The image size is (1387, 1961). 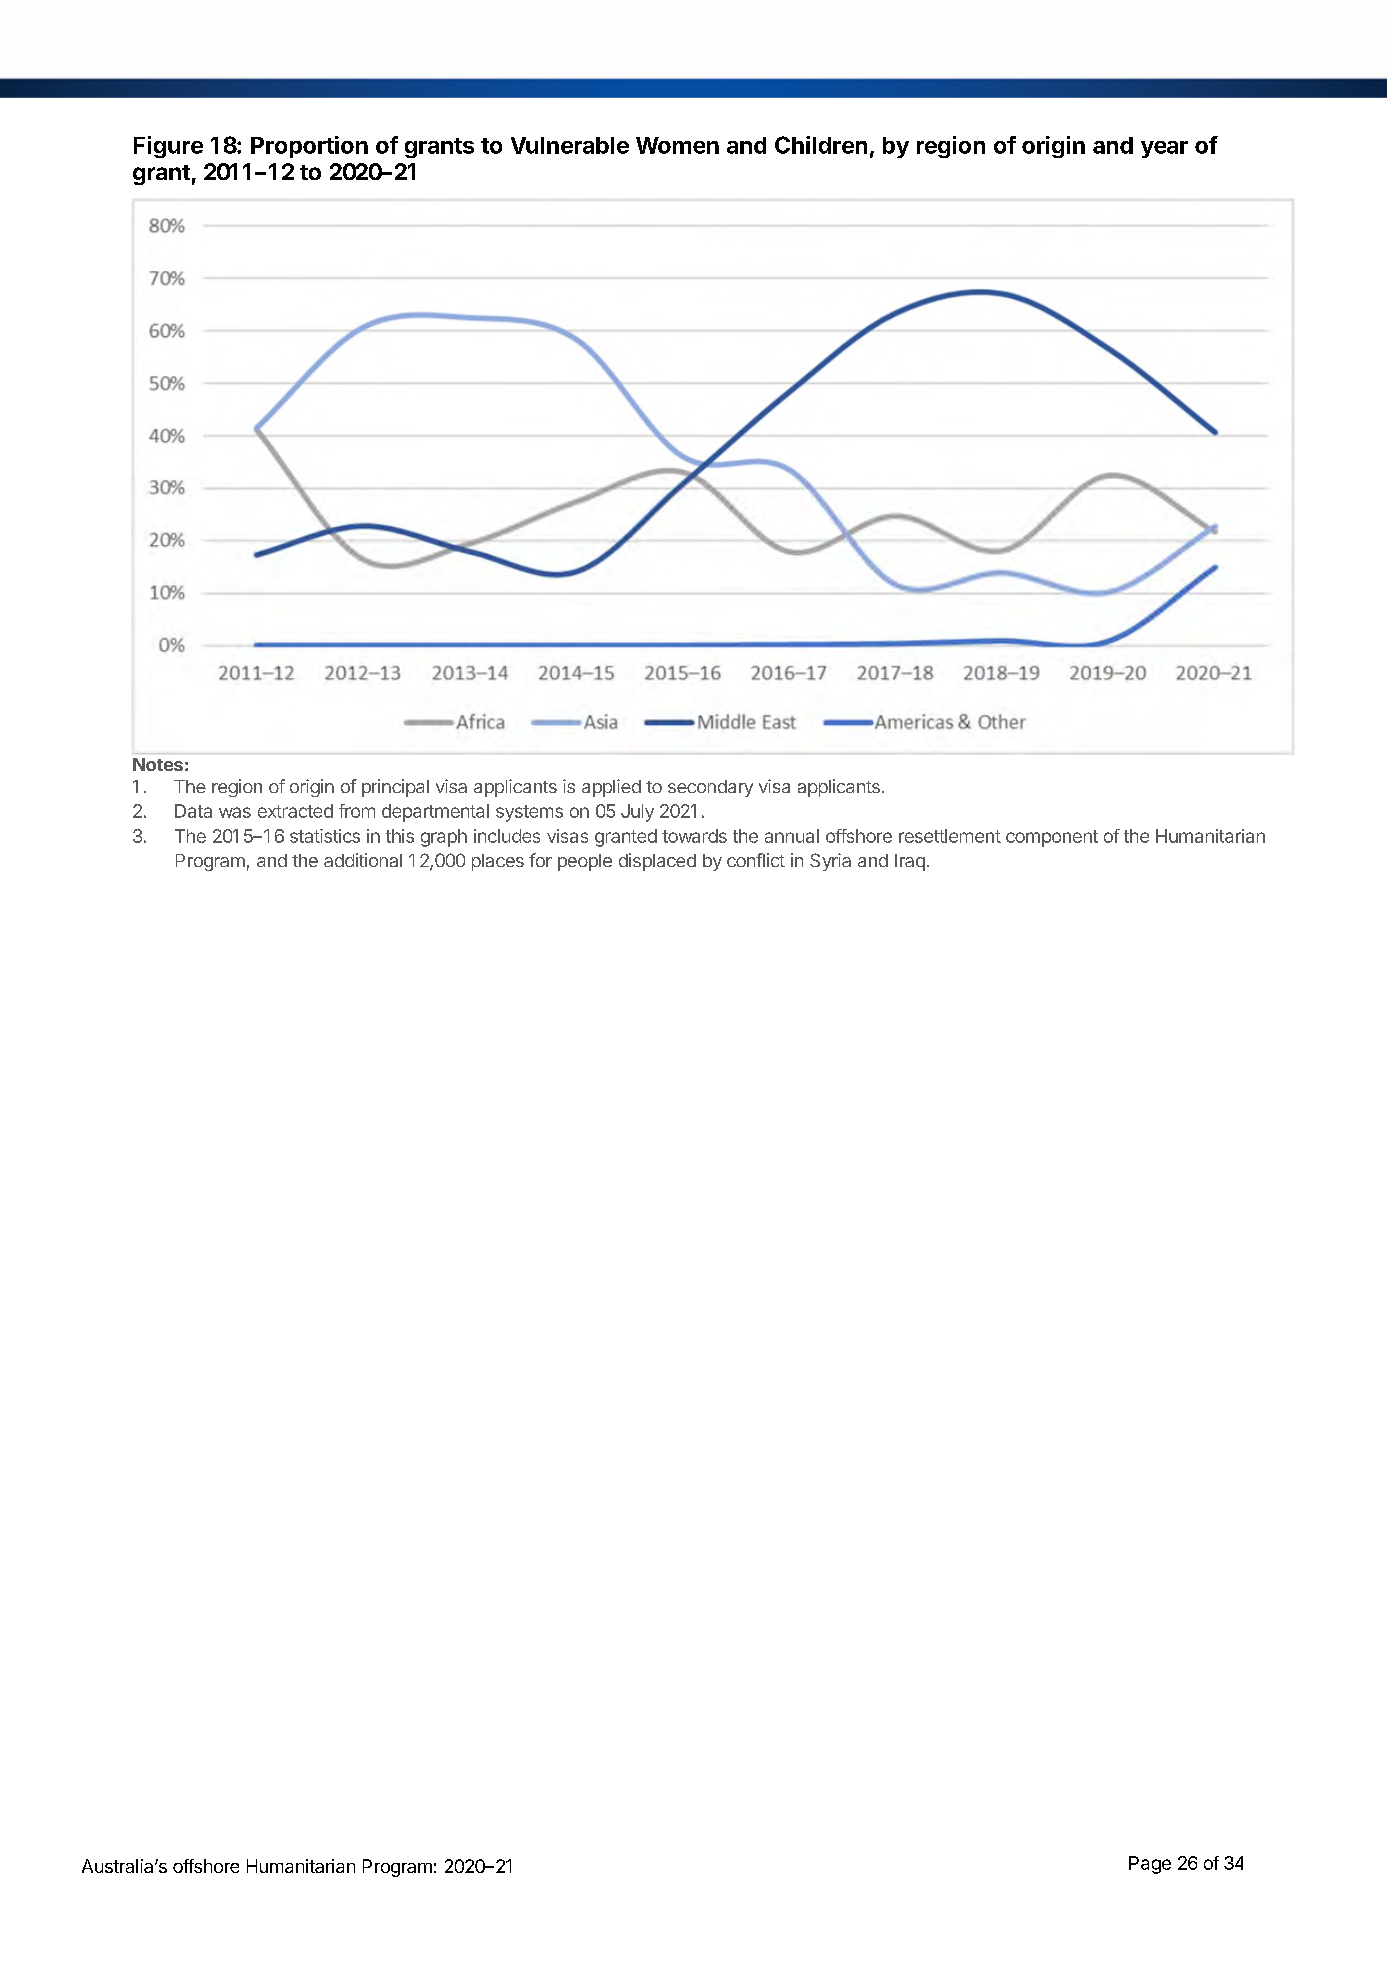 I want to click on Page, so click(x=1150, y=1865).
